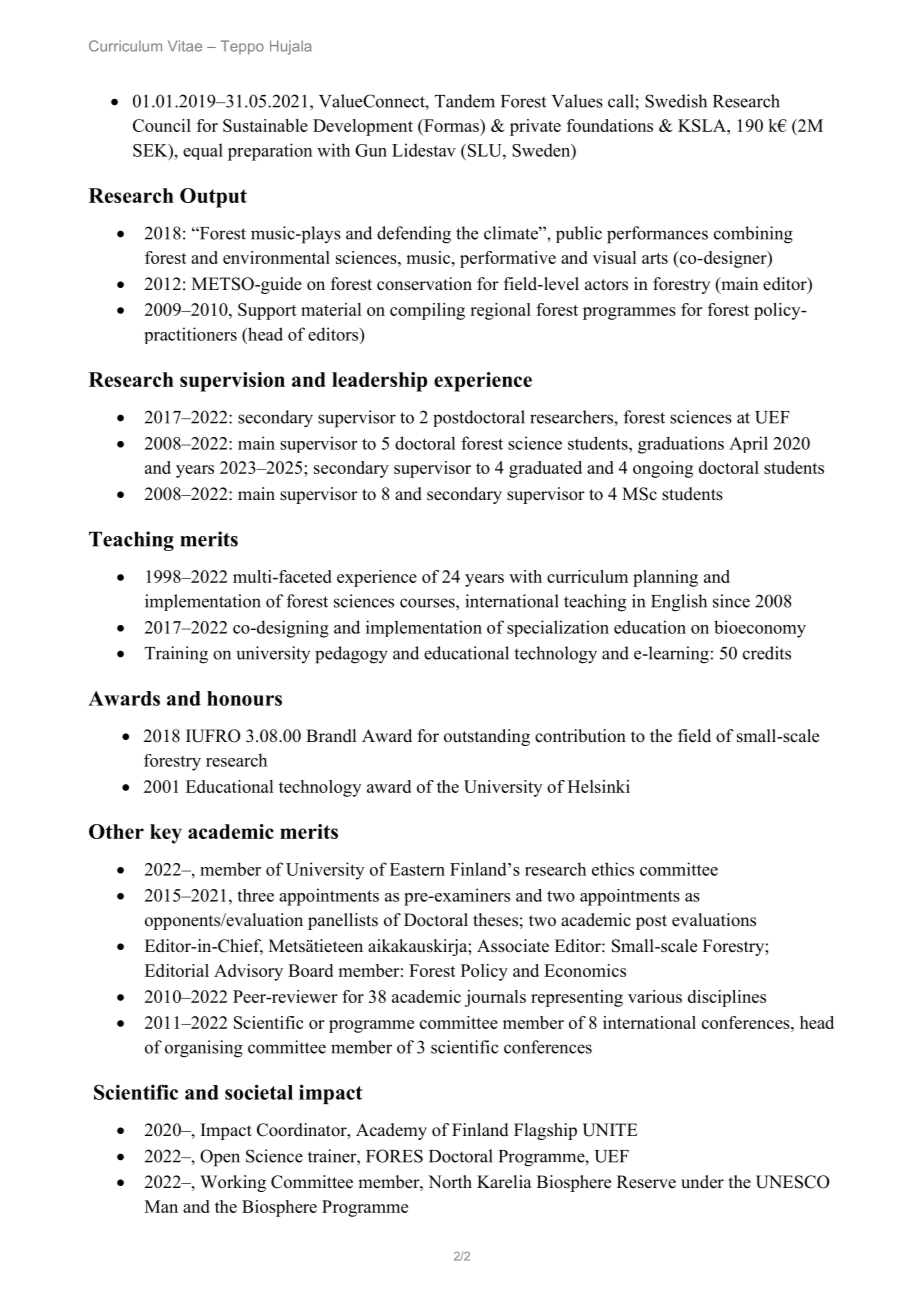 The height and width of the image is (1308, 924). What do you see at coordinates (450, 1182) in the image?
I see `North` at bounding box center [450, 1182].
